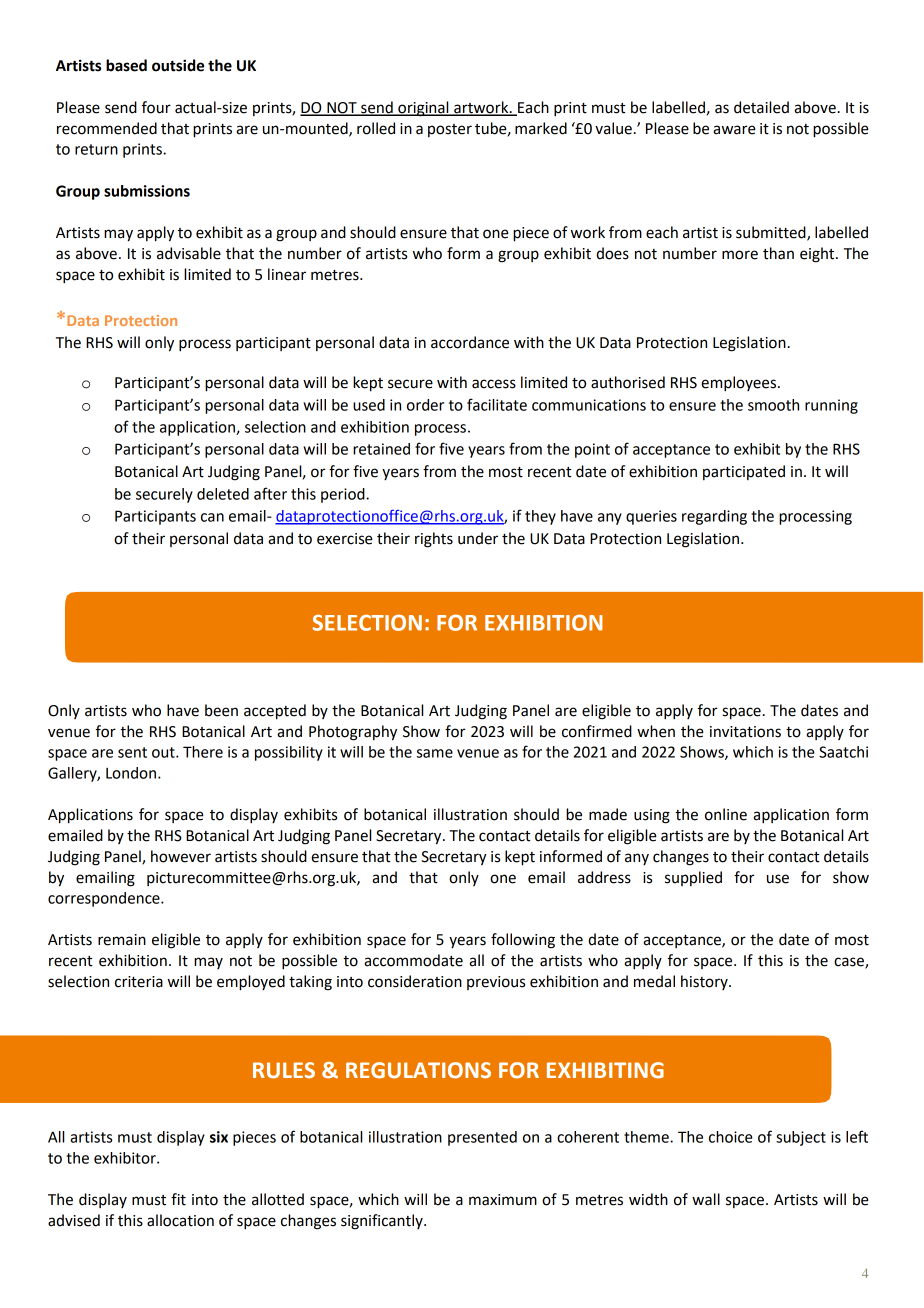  What do you see at coordinates (423, 109) in the document?
I see `original` at bounding box center [423, 109].
